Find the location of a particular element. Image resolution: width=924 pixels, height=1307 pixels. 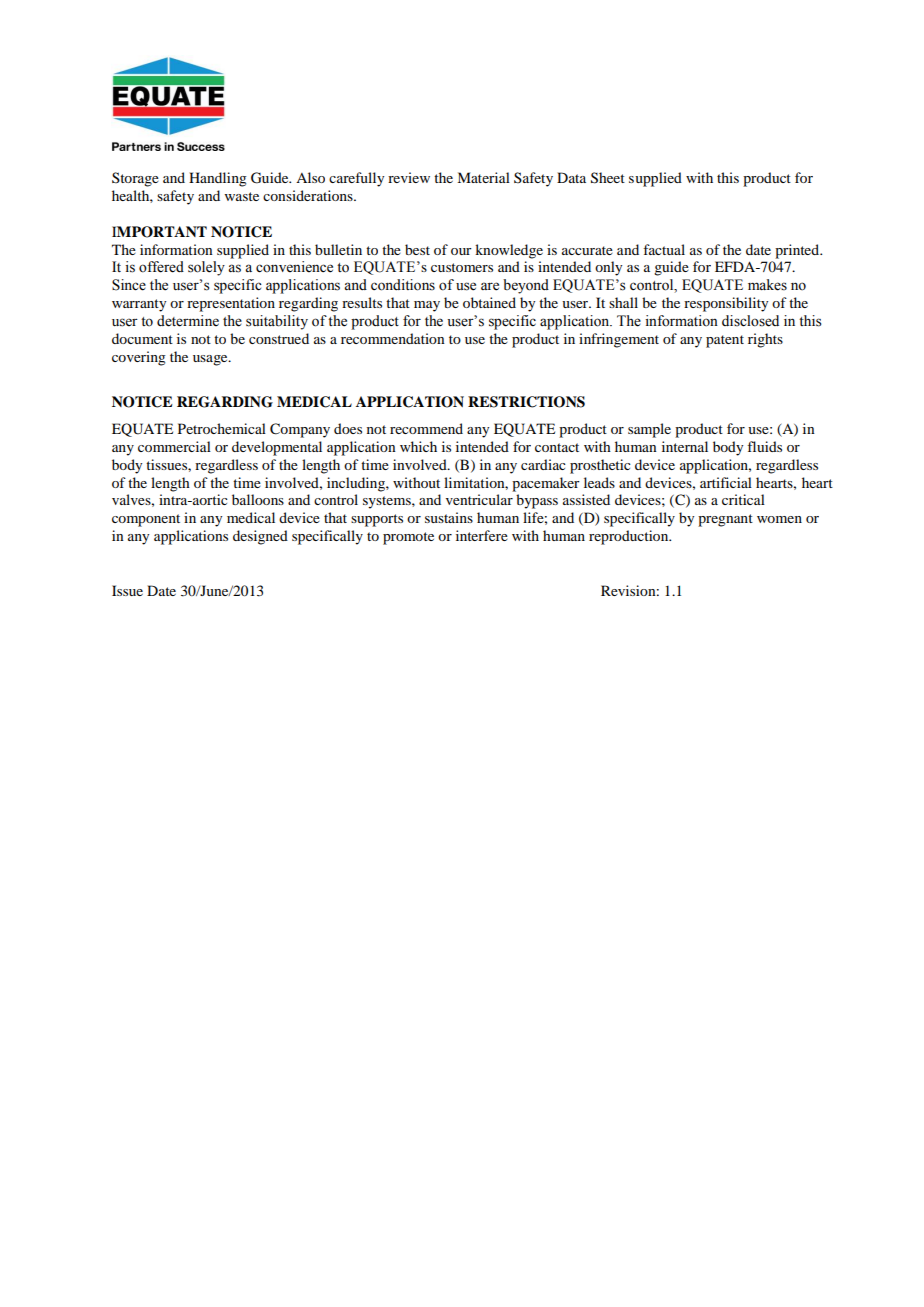

infringement is located at coordinates (619, 340).
